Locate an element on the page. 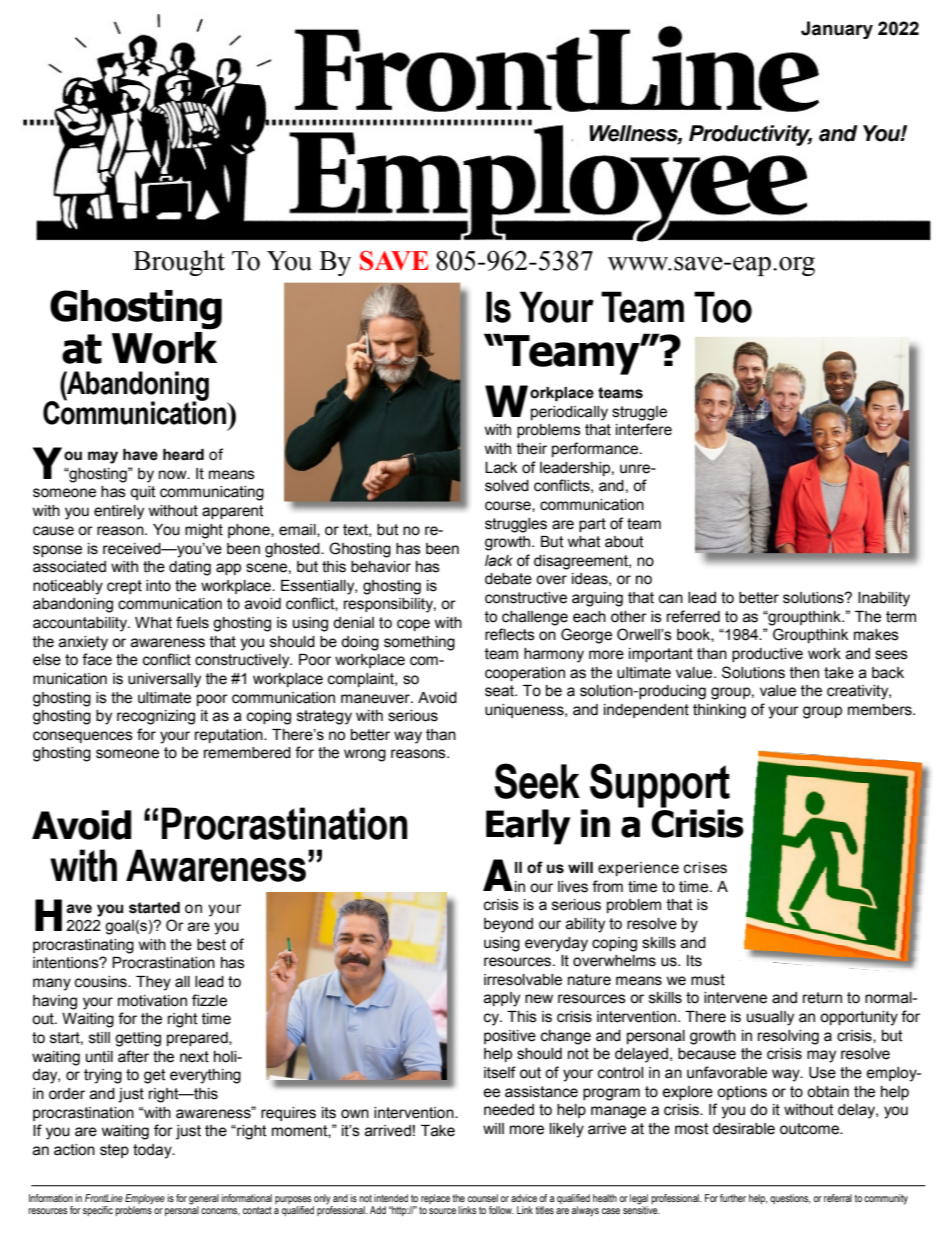 This image has height=1233, width=952. their is located at coordinates (532, 449).
